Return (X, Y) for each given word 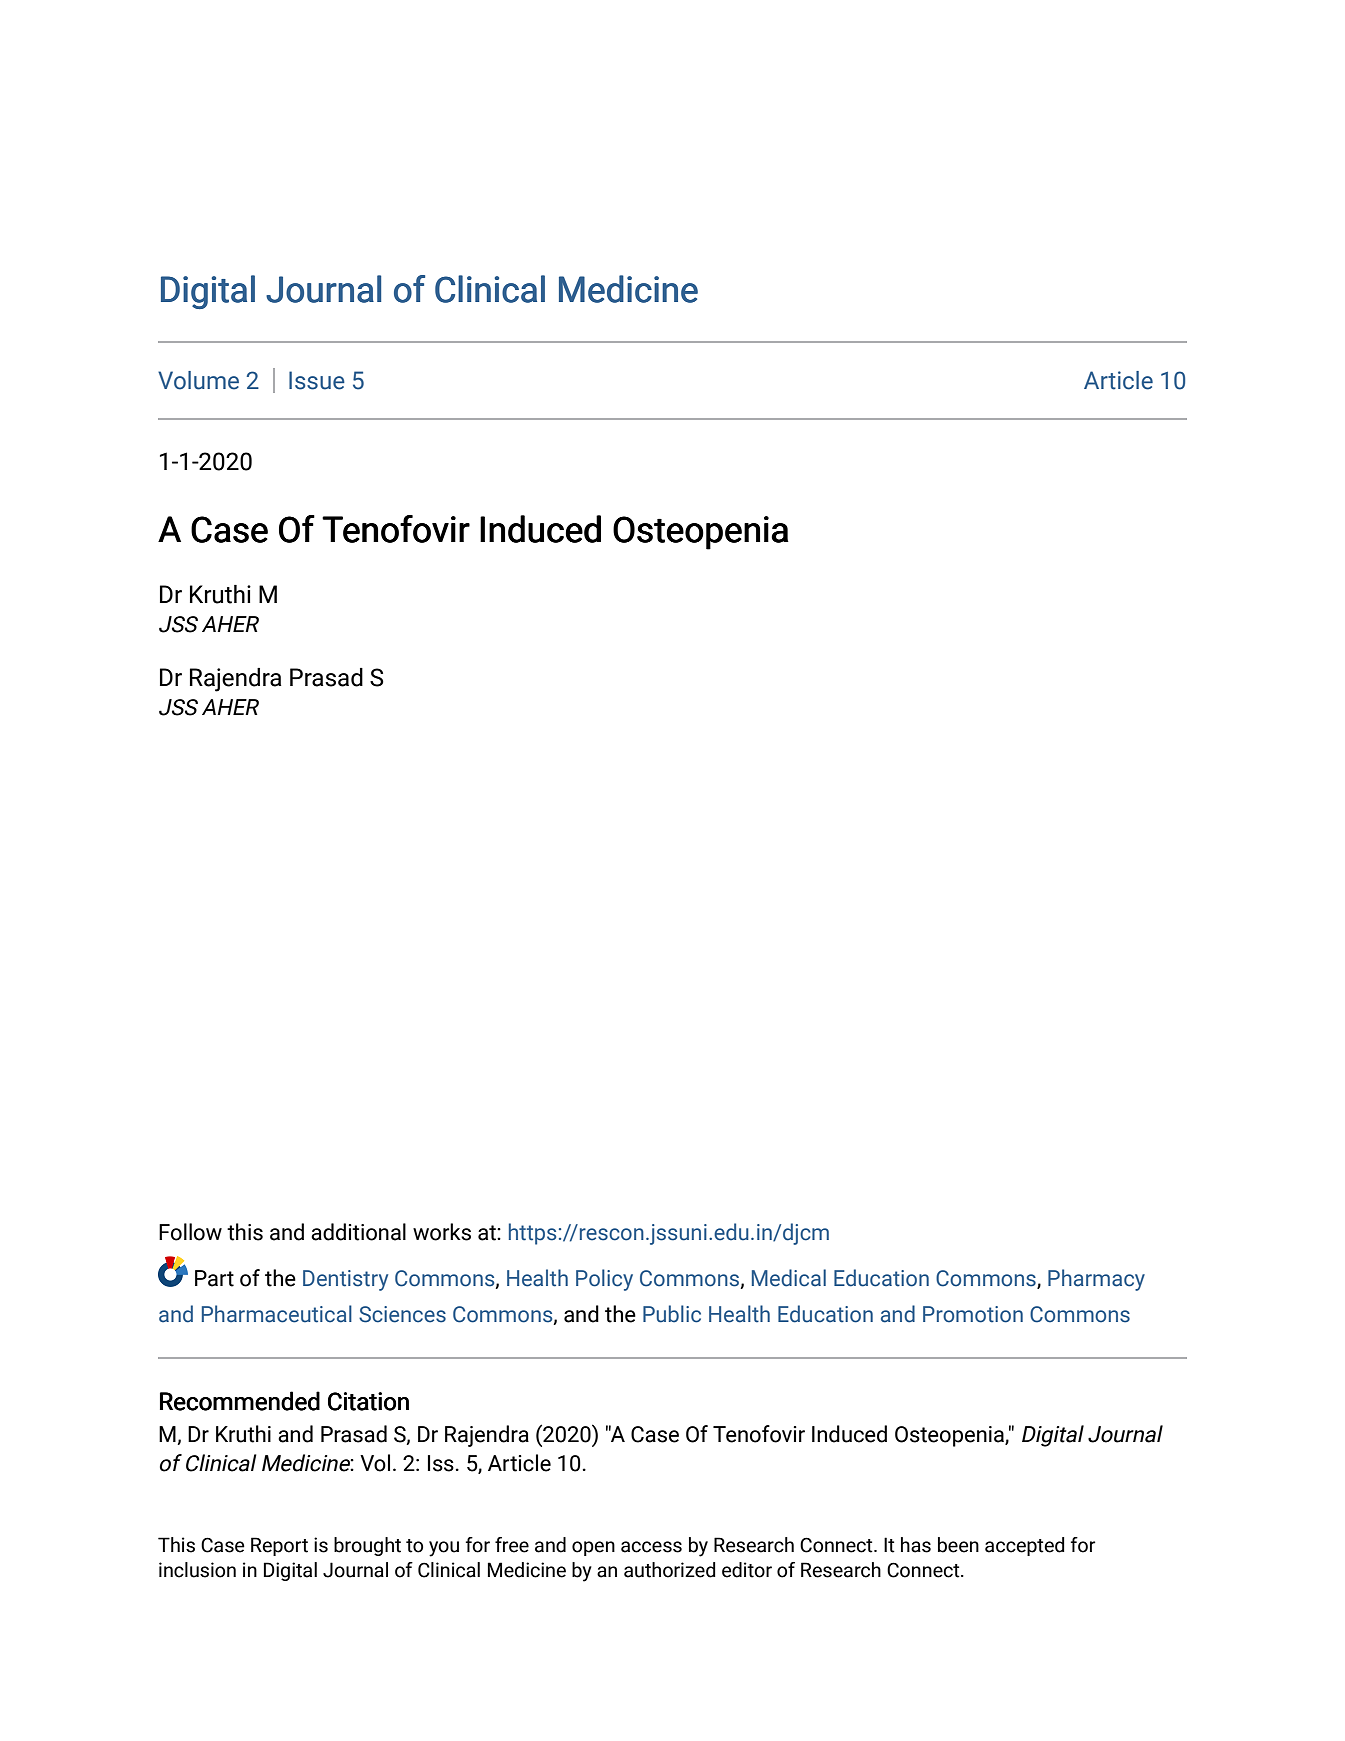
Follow (190, 1232)
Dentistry (345, 1280)
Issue (317, 380)
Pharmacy (1096, 1280)
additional (358, 1232)
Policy (604, 1280)
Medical (789, 1278)
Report (279, 1546)
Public (672, 1314)
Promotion (973, 1314)
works (442, 1232)
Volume (198, 380)
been (958, 1545)
